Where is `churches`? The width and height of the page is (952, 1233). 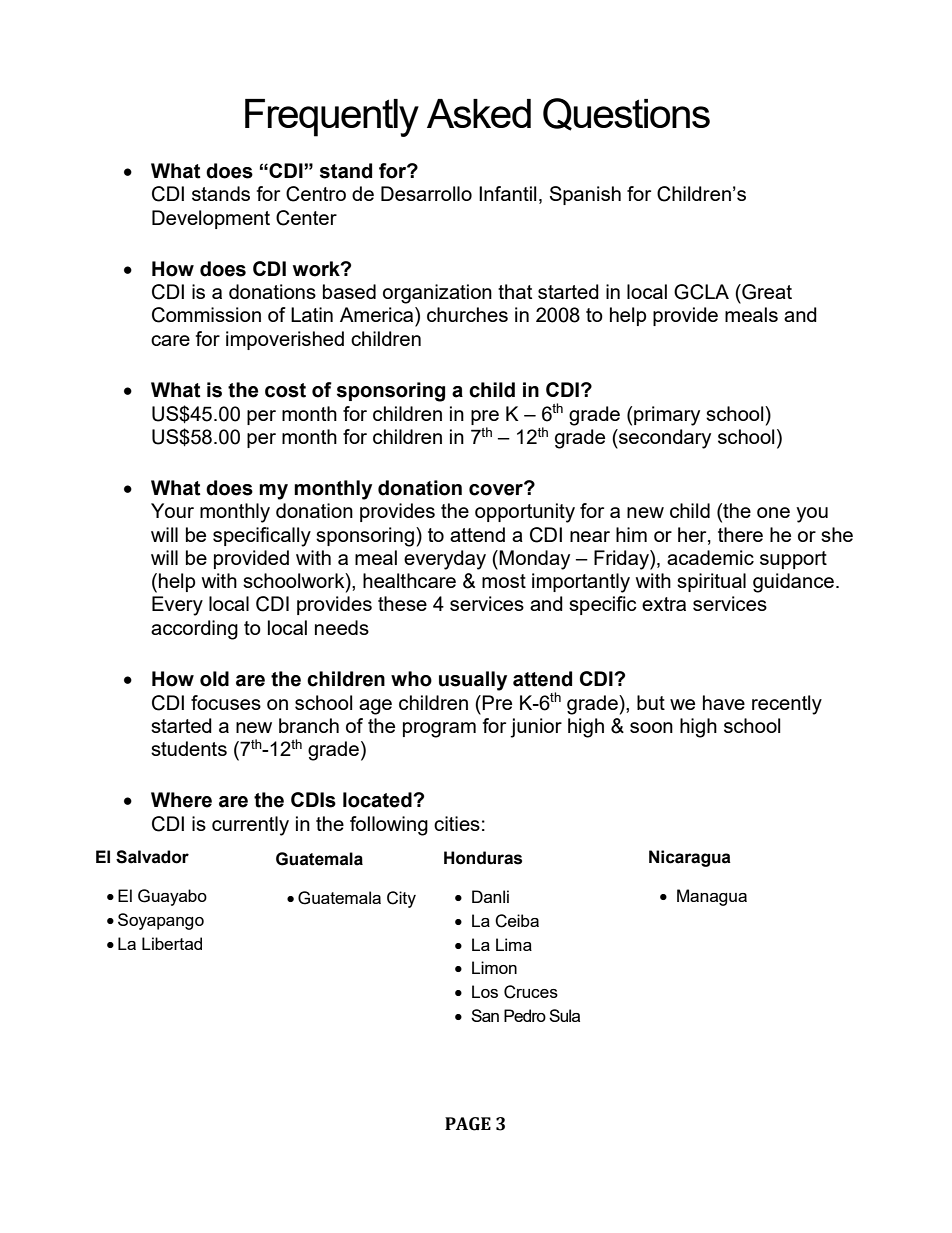 churches is located at coordinates (467, 314).
